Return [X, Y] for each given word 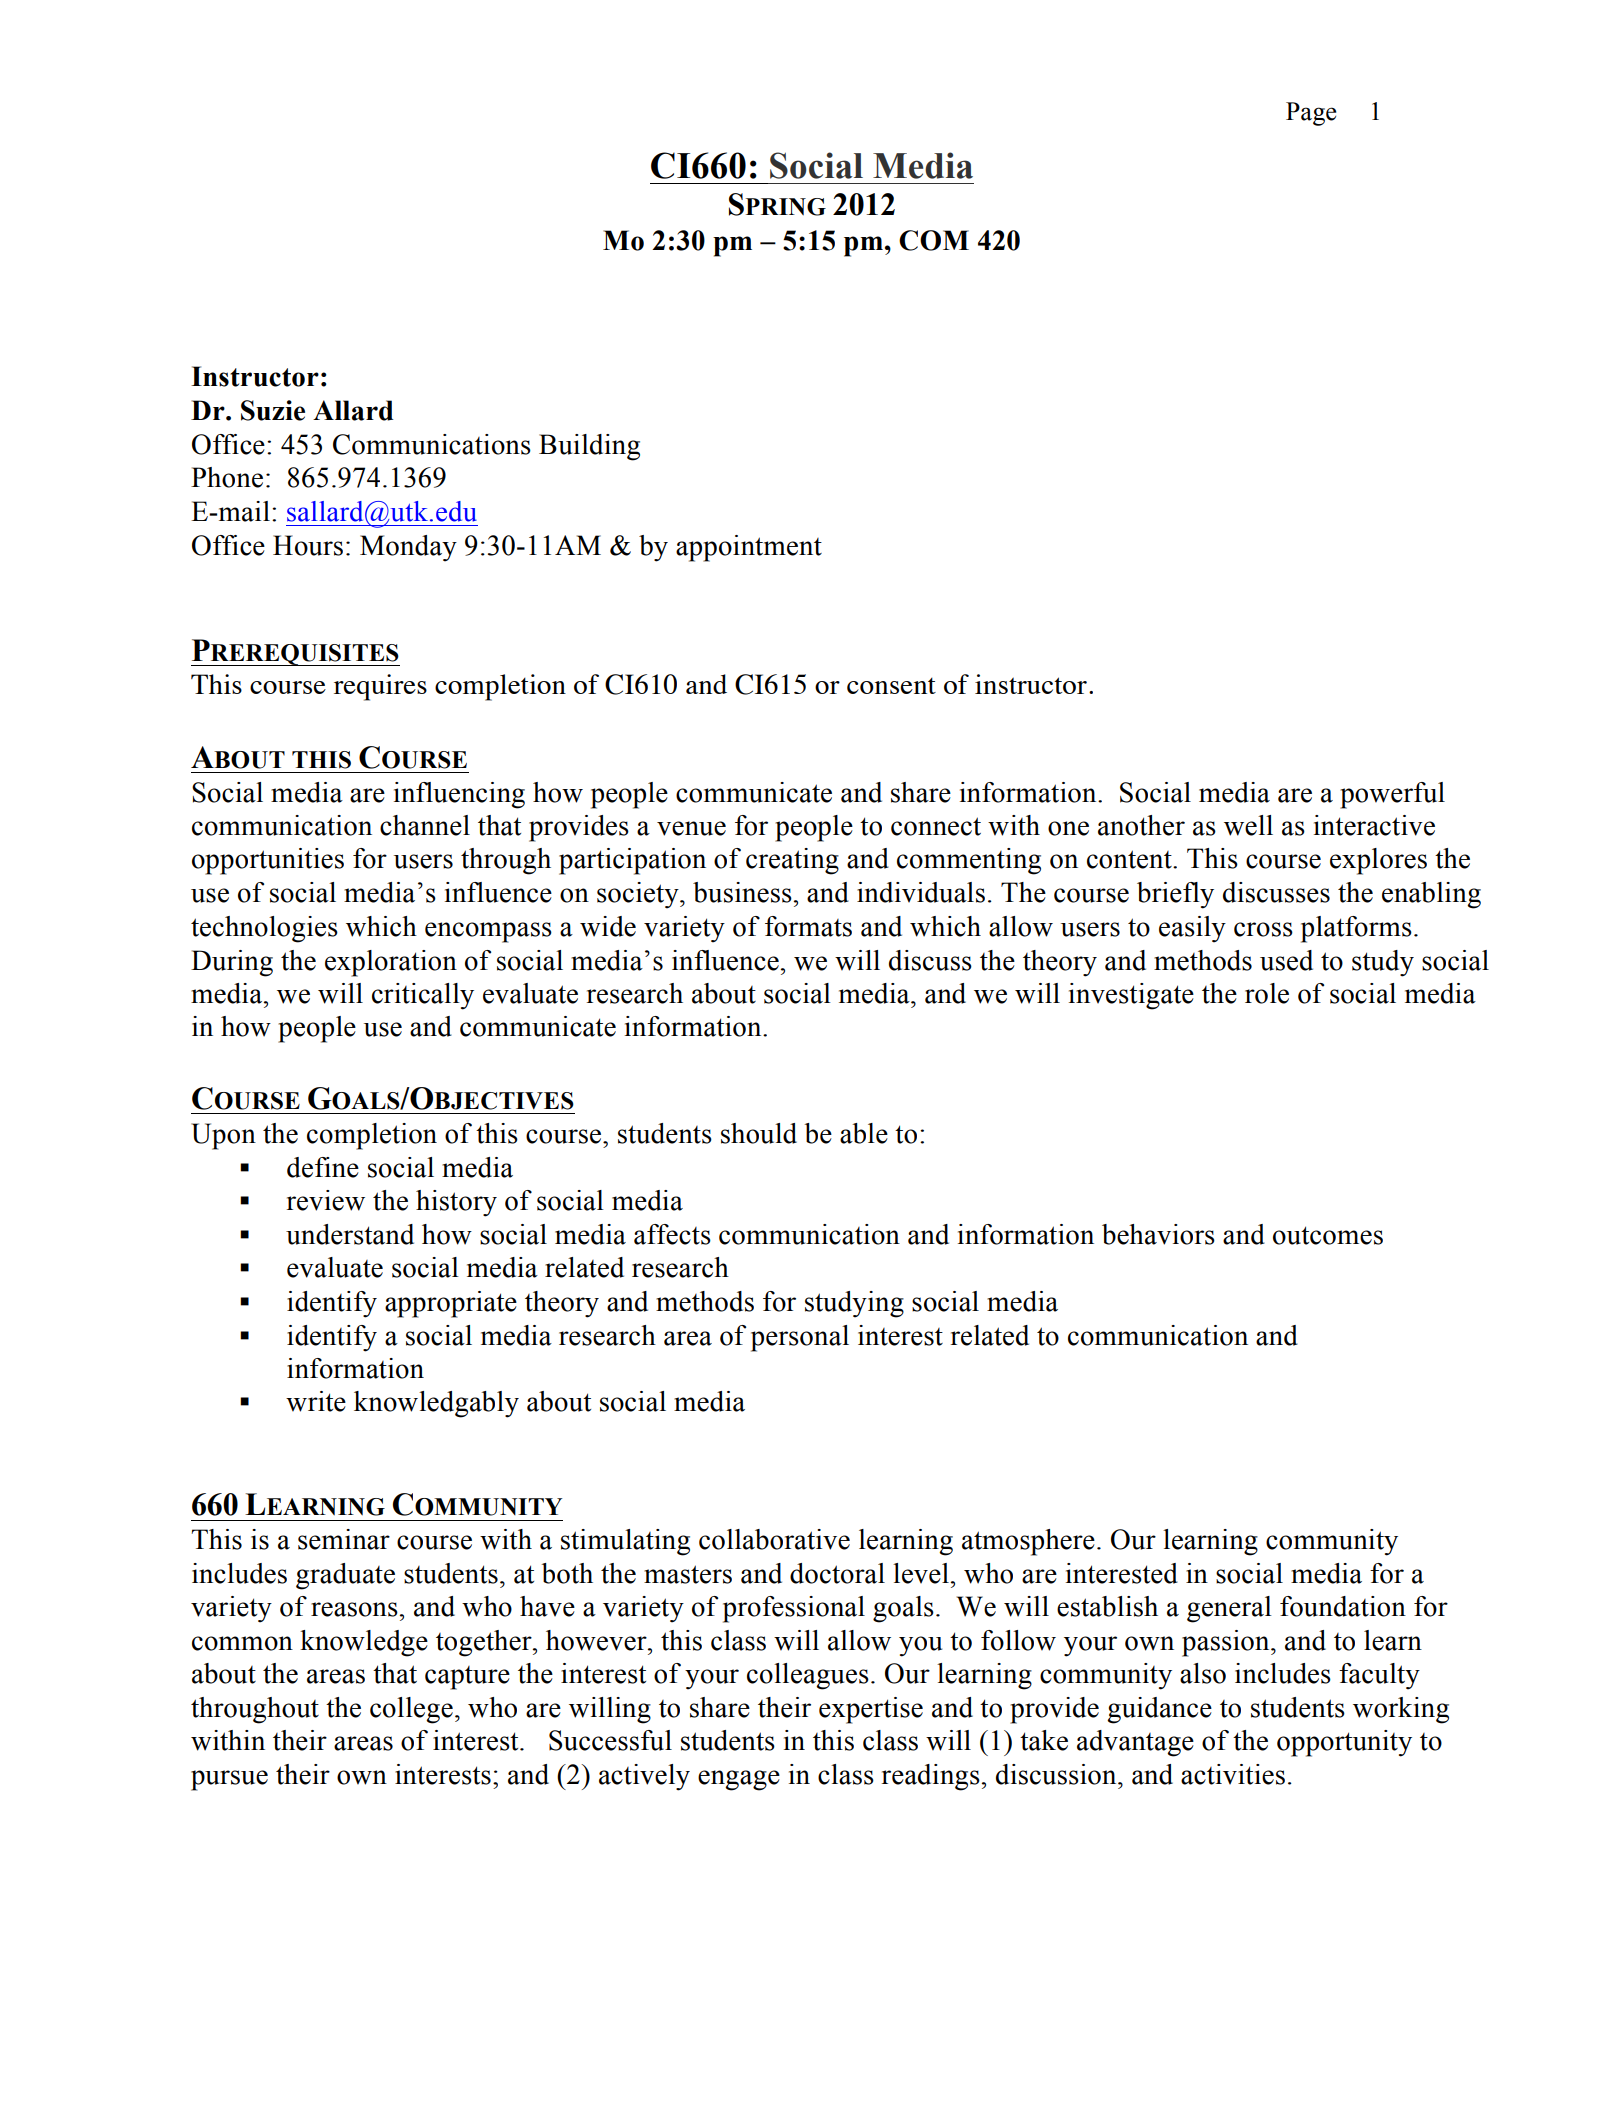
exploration [391, 963]
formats [808, 926]
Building [589, 447]
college [411, 1710]
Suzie [273, 410]
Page [1311, 114]
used [1286, 960]
